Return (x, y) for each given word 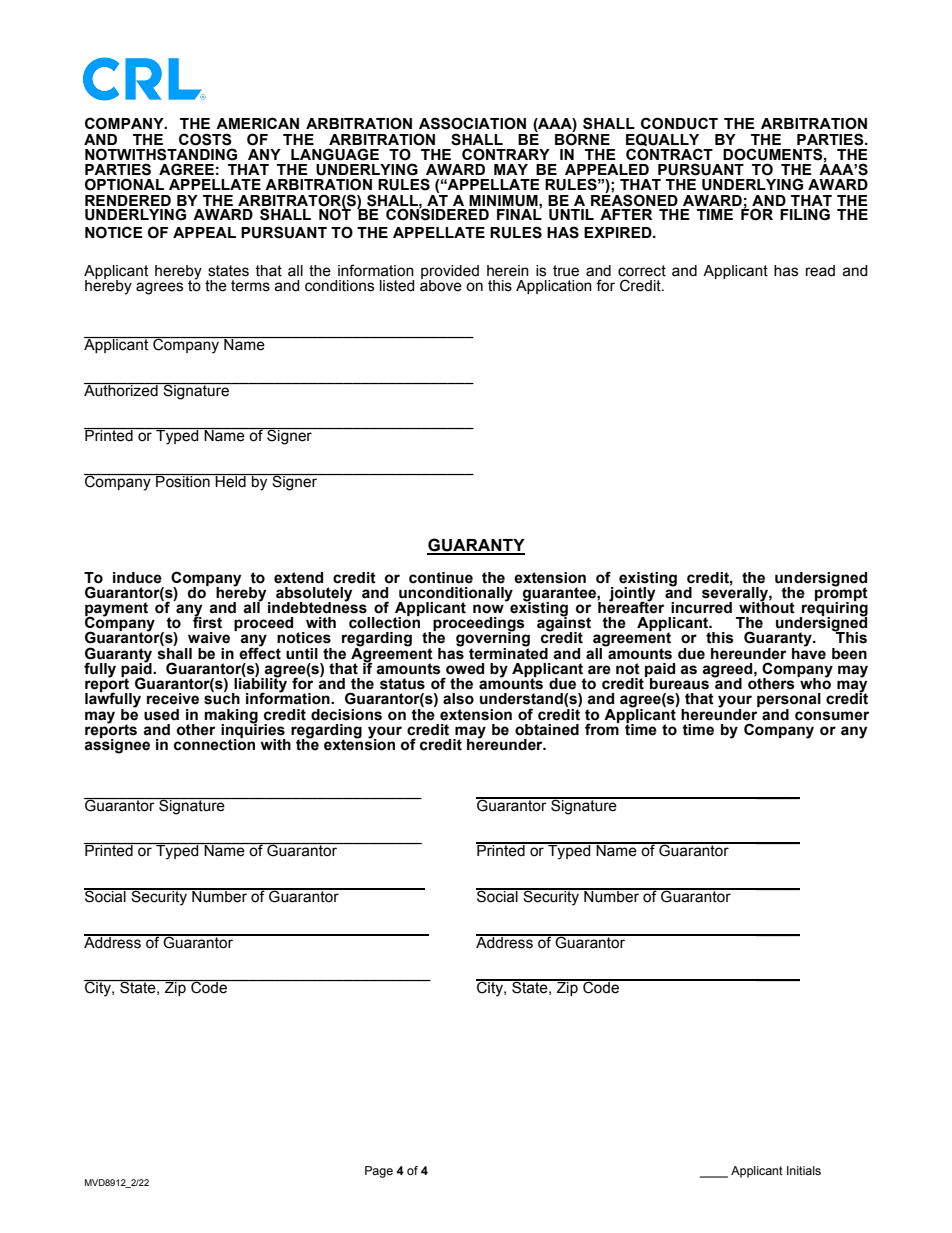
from (602, 728)
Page (379, 1172)
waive (209, 638)
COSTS (205, 139)
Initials (804, 1170)
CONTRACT (669, 154)
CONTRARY (506, 154)
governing (493, 639)
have (809, 652)
